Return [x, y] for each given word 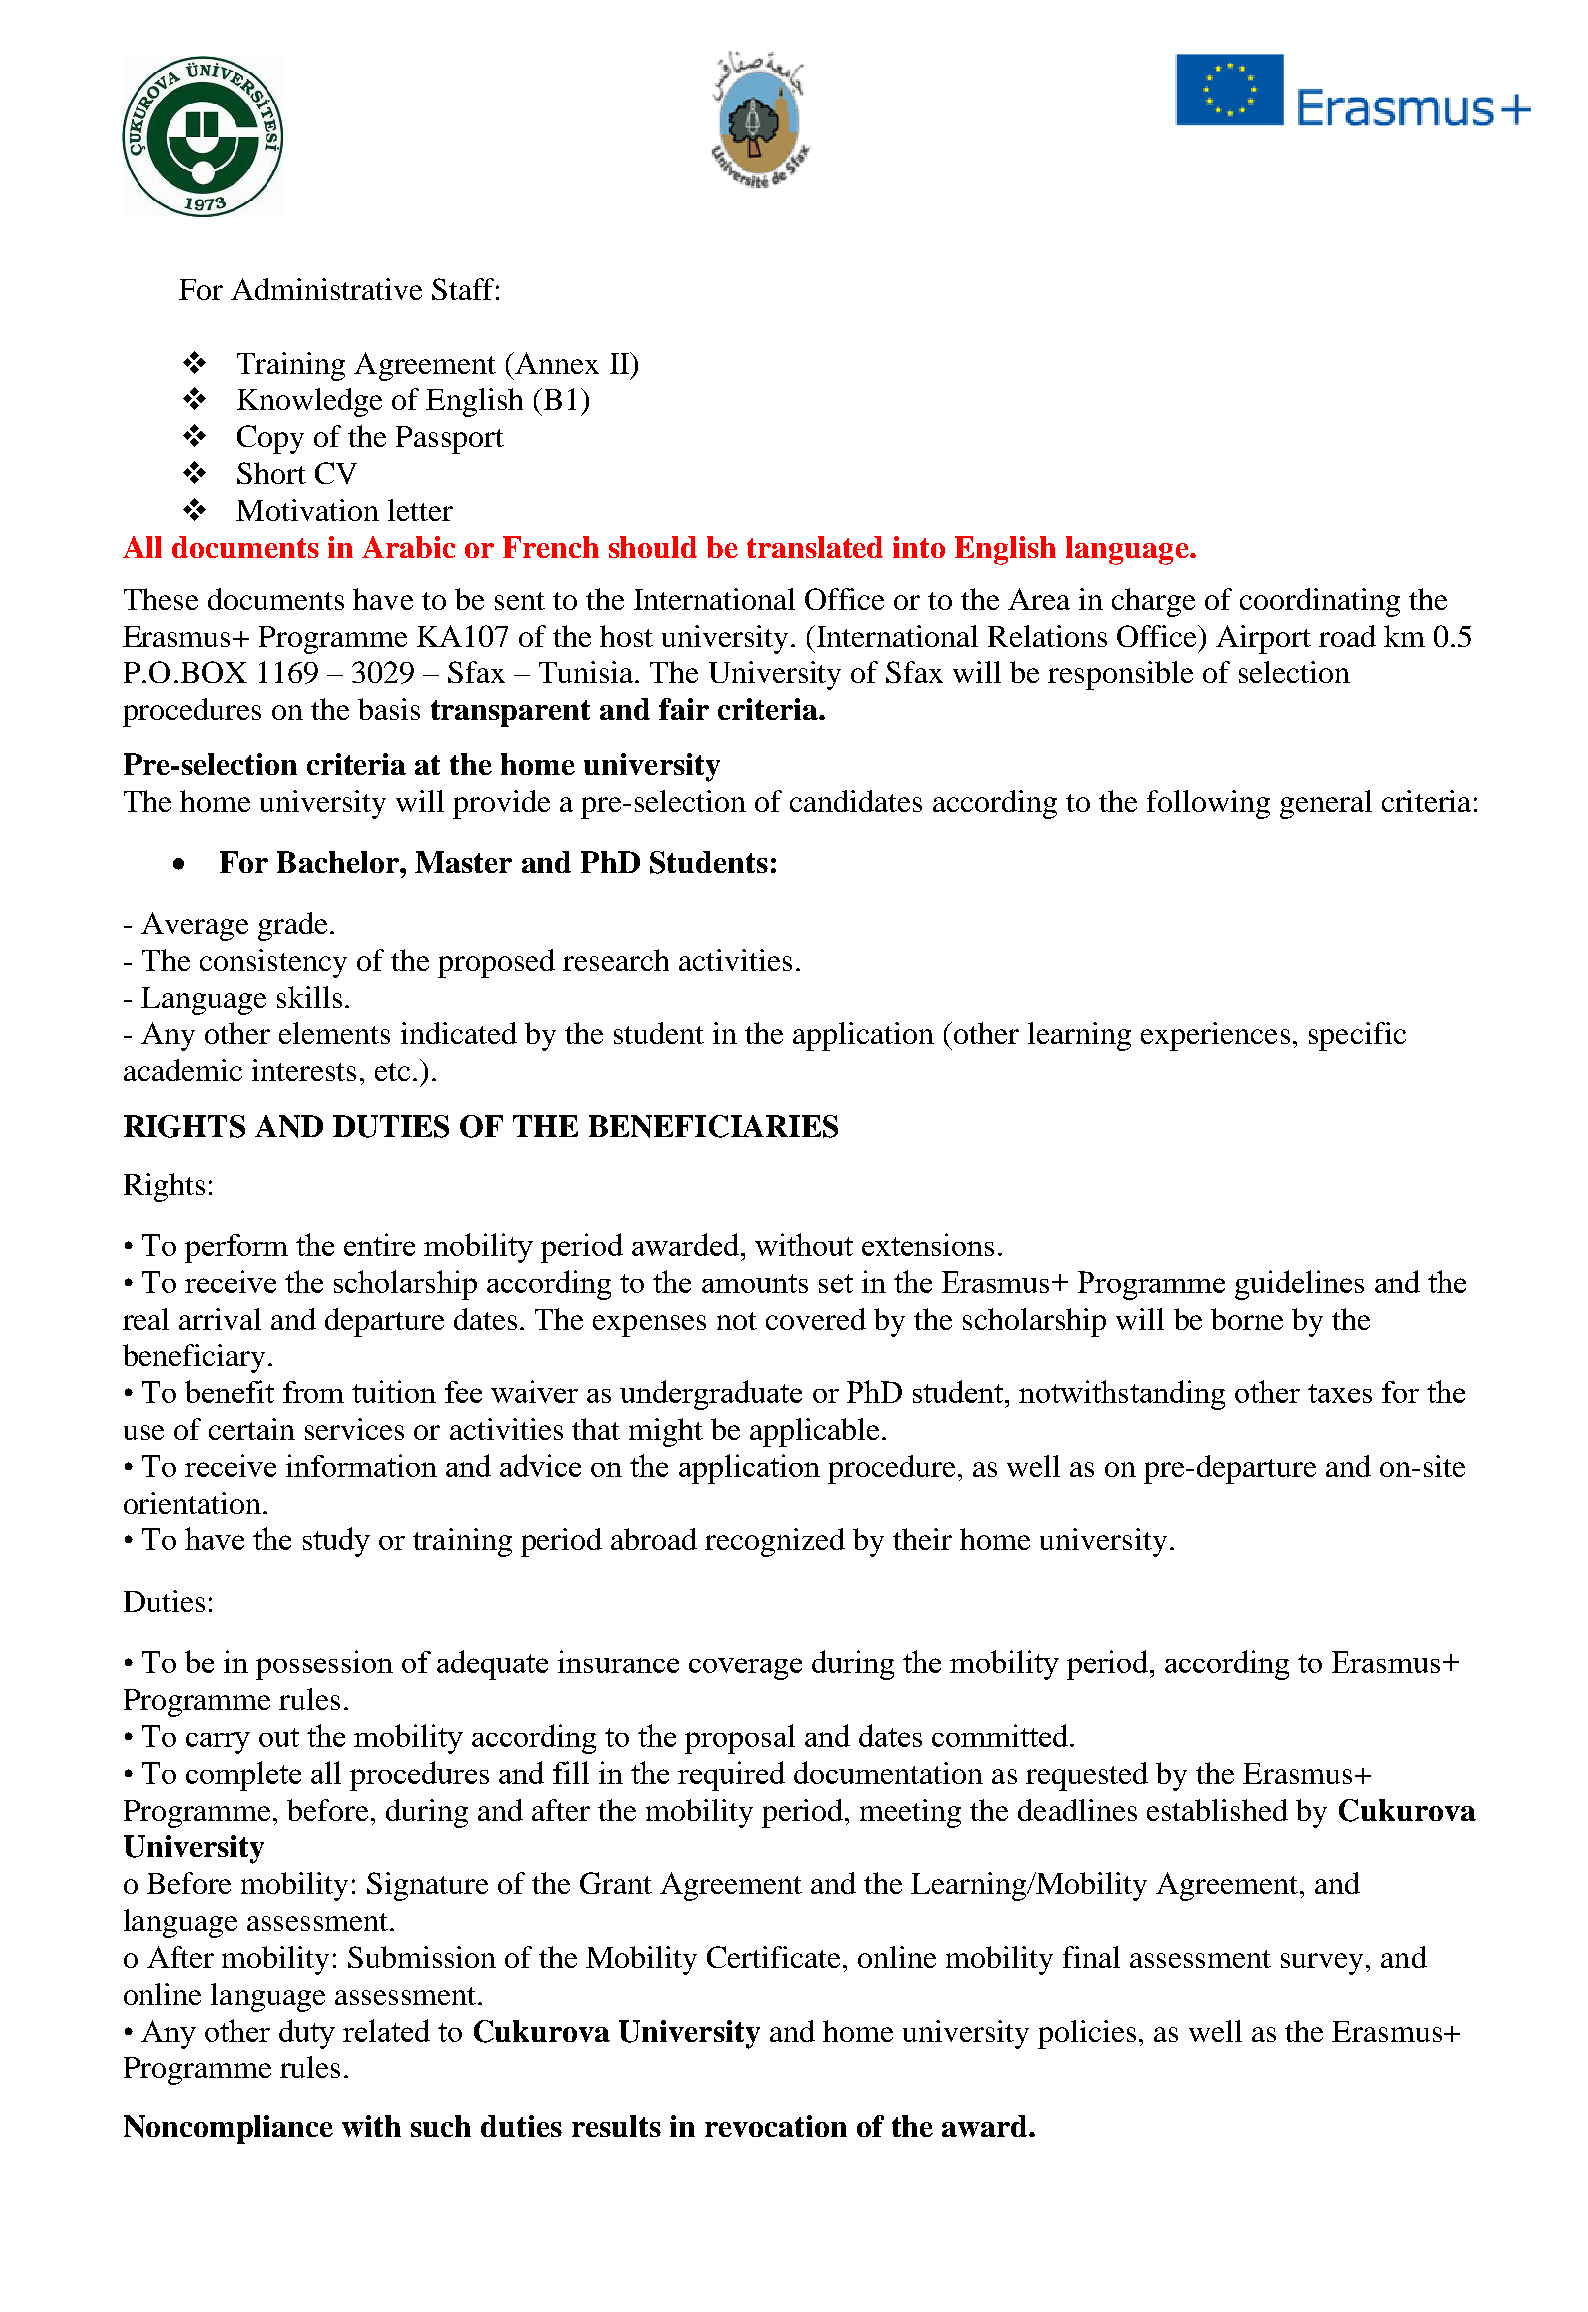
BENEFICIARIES [713, 1126]
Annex [556, 363]
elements [334, 1033]
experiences [1215, 1036]
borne [1247, 1319]
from [313, 1392]
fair [684, 709]
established [1217, 1810]
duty [307, 2034]
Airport [1263, 639]
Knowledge [309, 402]
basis [389, 709]
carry [218, 1743]
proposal [740, 1739]
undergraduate [711, 1395]
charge [1153, 602]
